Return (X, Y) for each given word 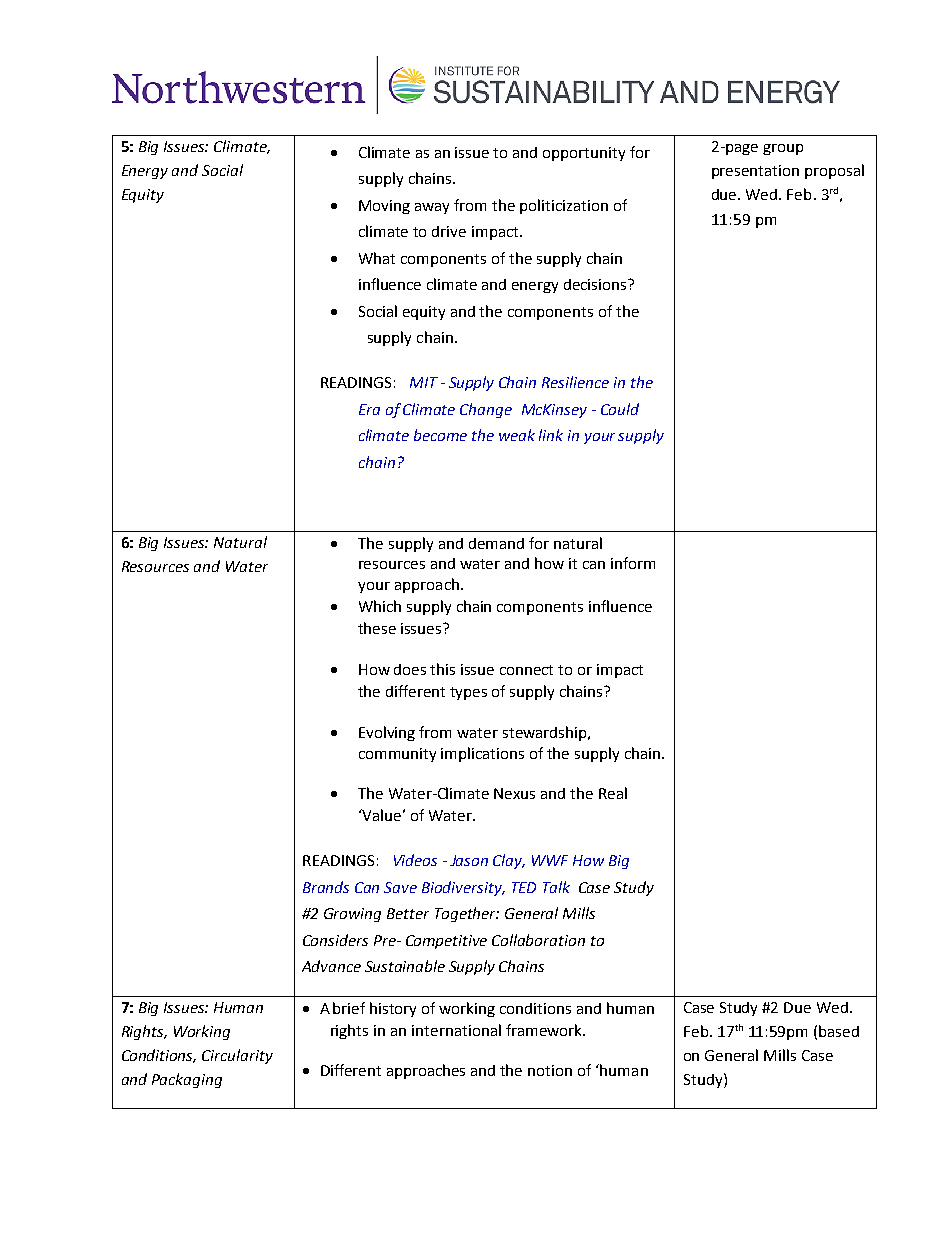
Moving (384, 207)
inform (633, 563)
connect (526, 670)
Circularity (237, 1056)
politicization (564, 206)
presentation (755, 172)
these (377, 628)
